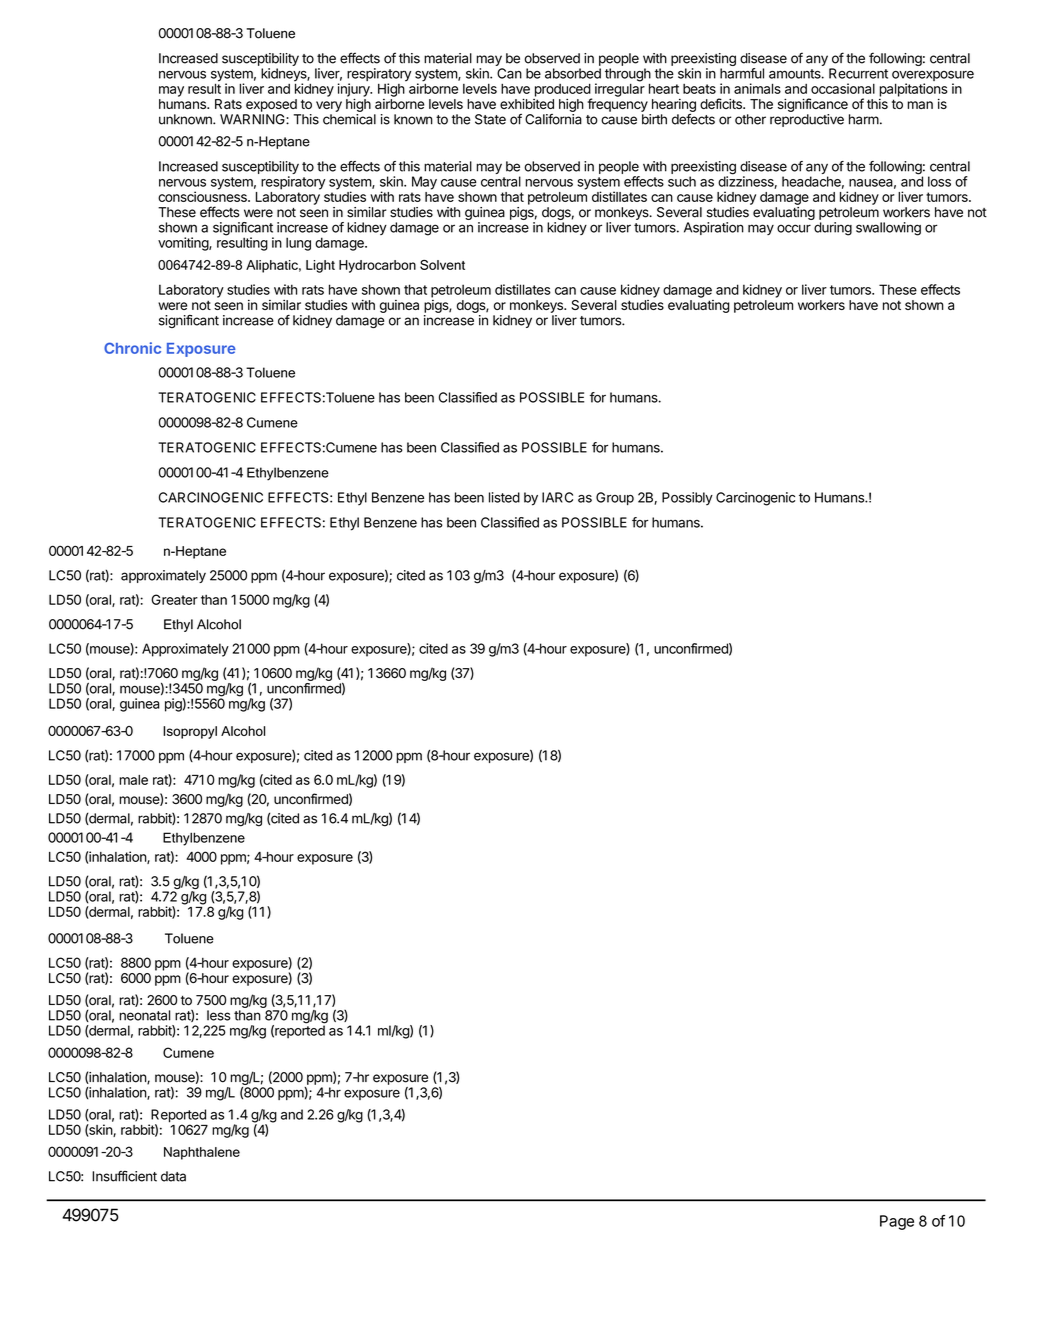 This screenshot has height=1344, width=1039. Describe the element at coordinates (173, 1176) in the screenshot. I see `data` at that location.
